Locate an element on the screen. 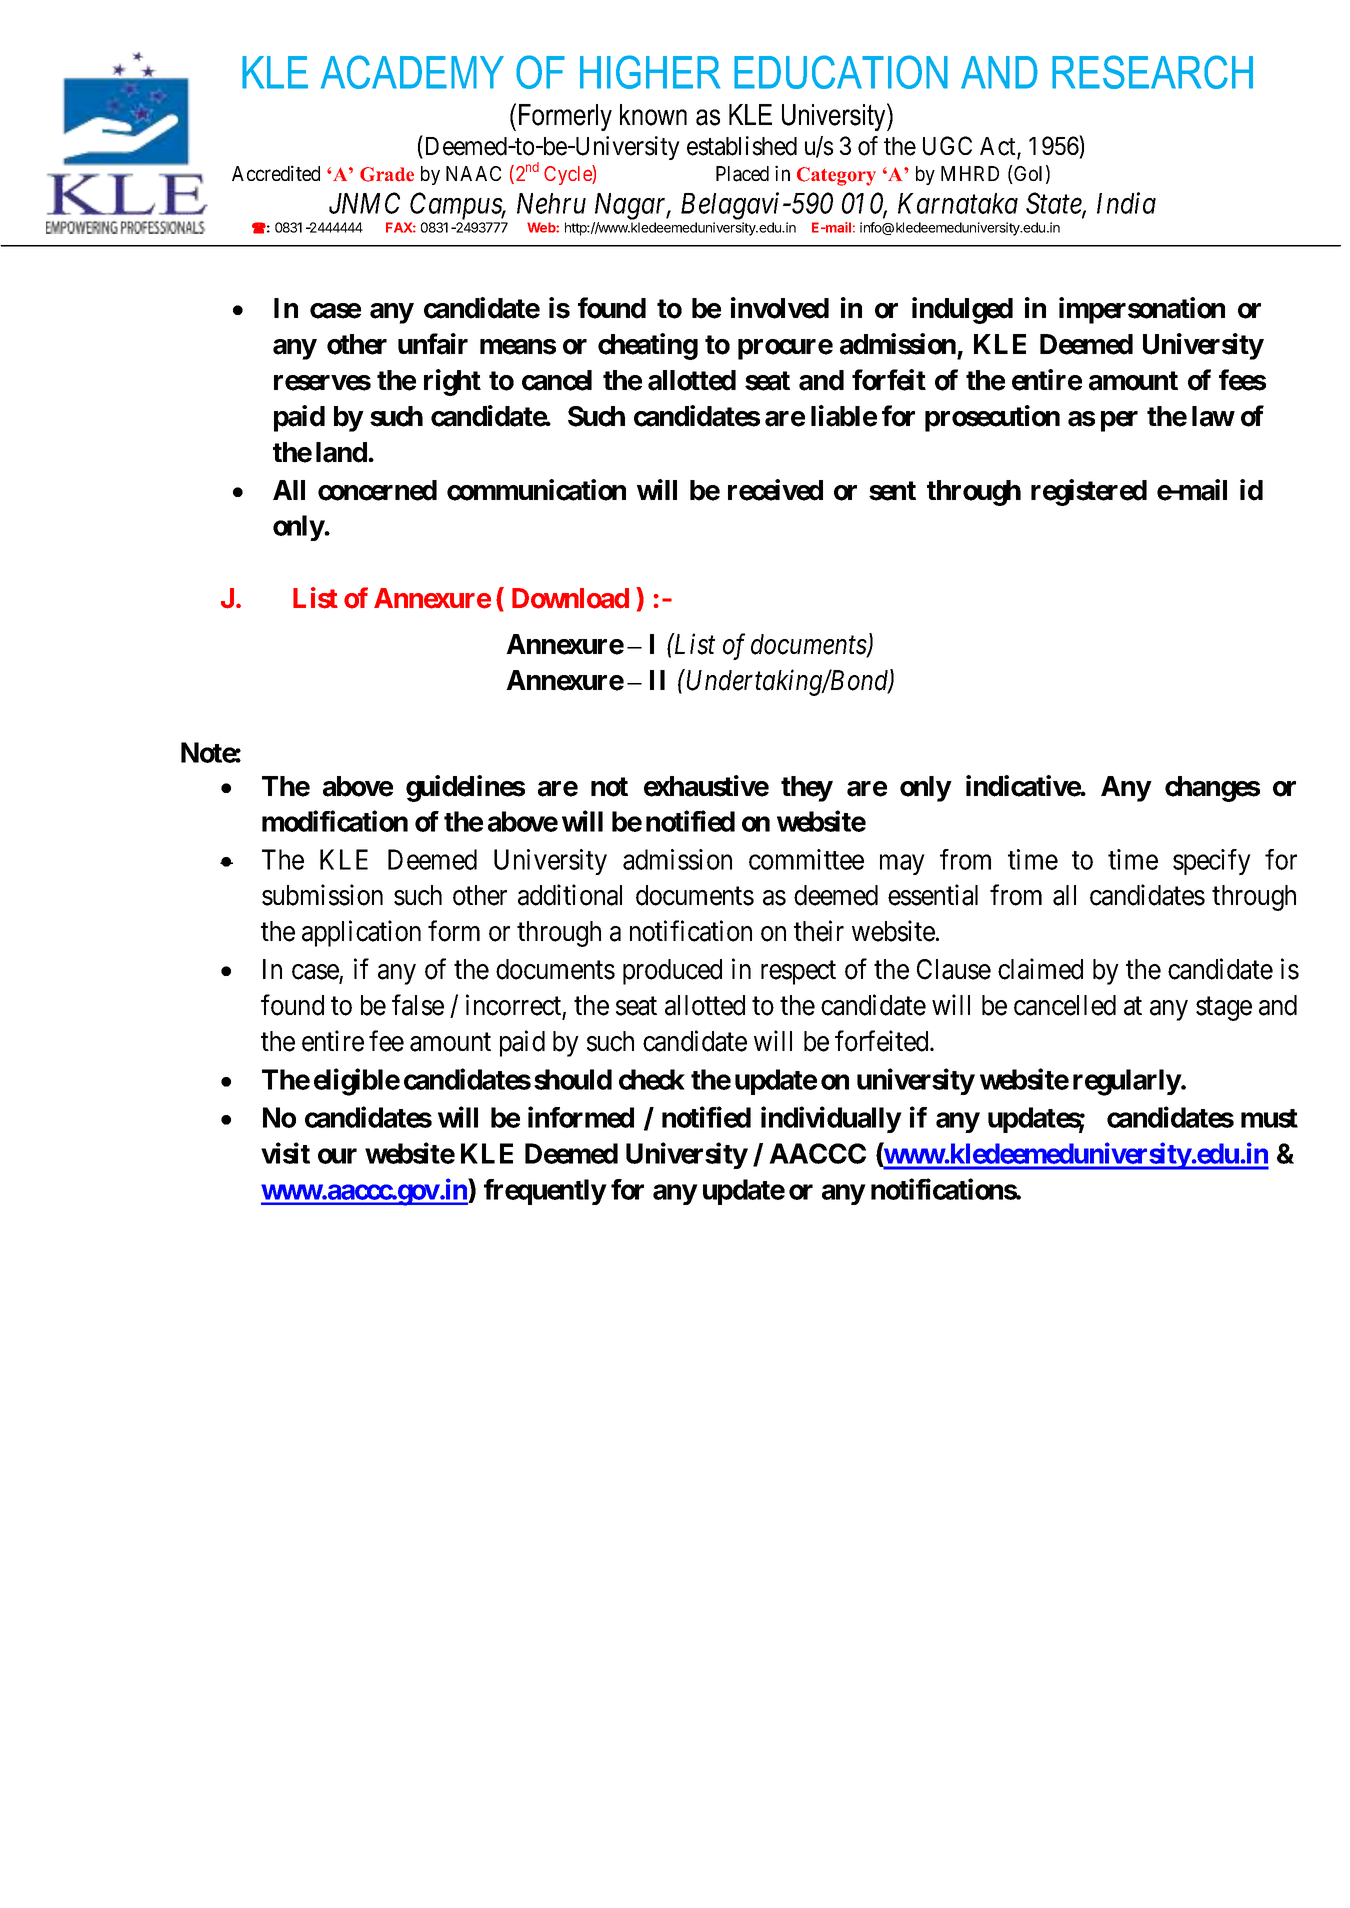 The image size is (1350, 1908). respect is located at coordinates (798, 973).
